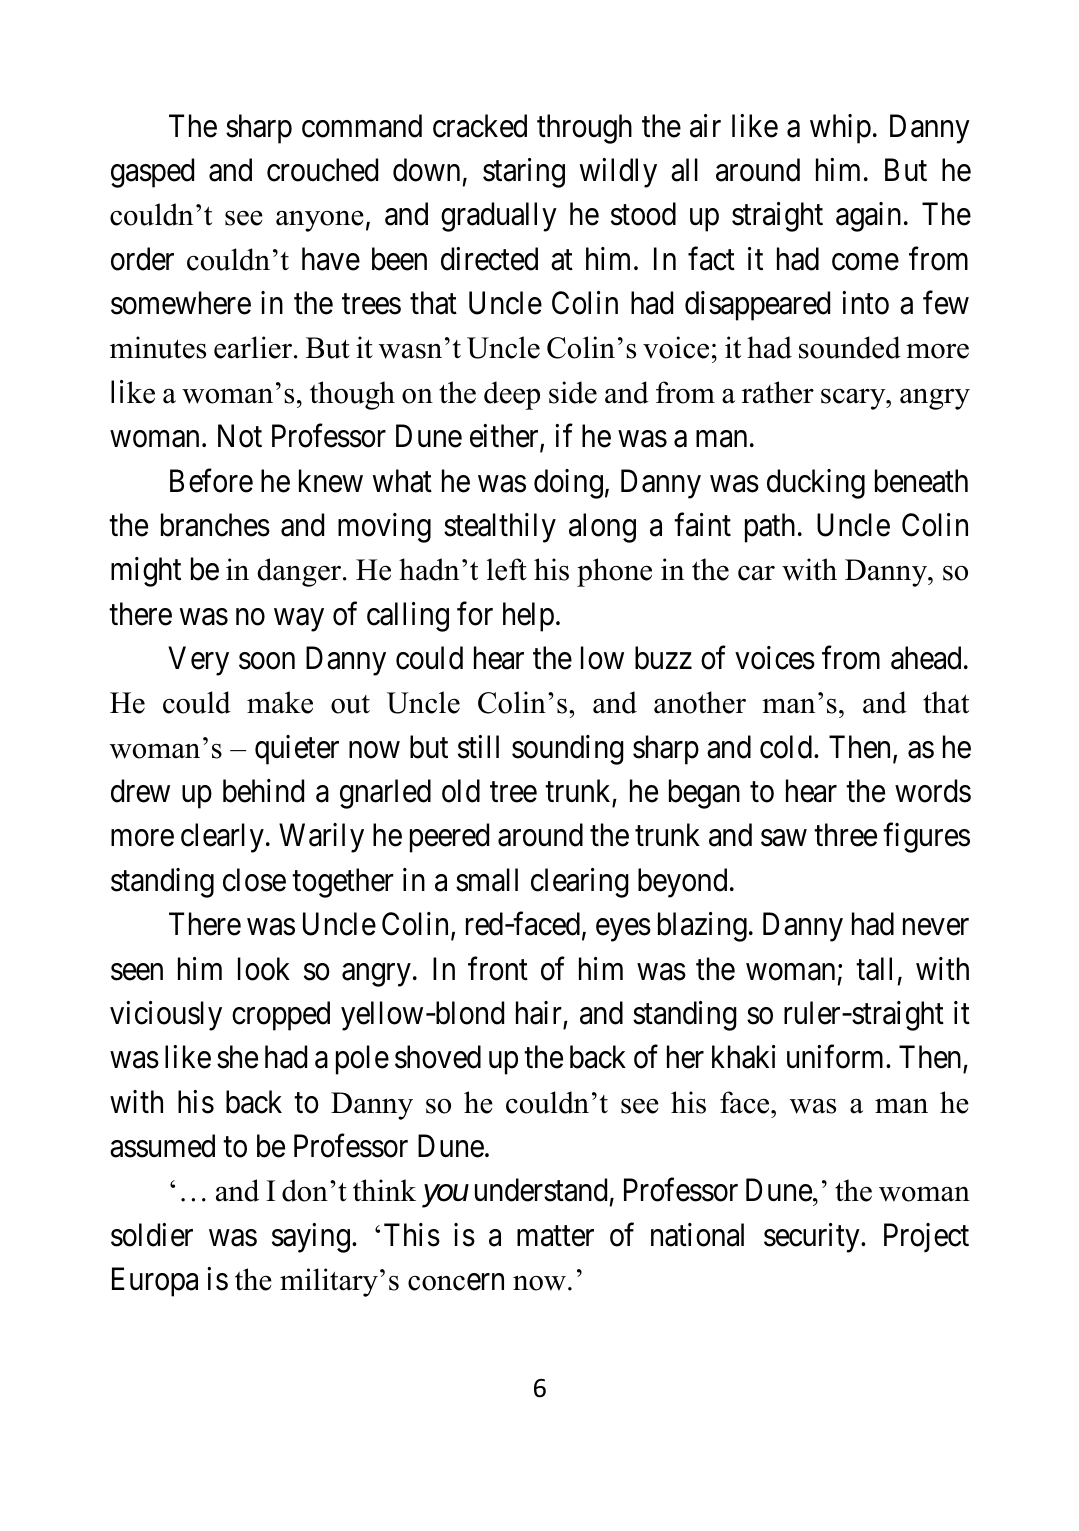 The height and width of the image is (1531, 1079). I want to click on whip, so click(840, 129).
